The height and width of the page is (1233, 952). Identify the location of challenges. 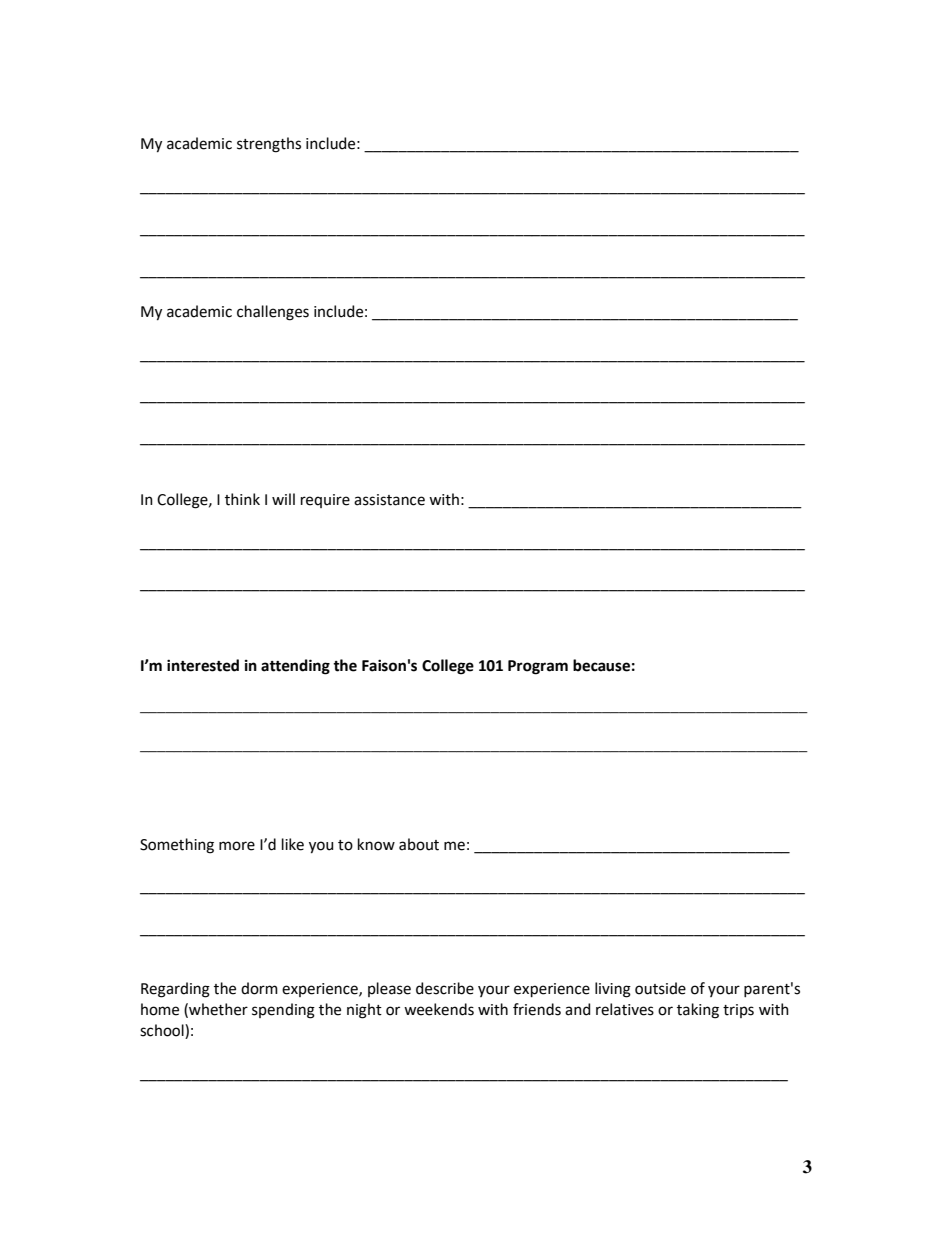
(273, 313).
